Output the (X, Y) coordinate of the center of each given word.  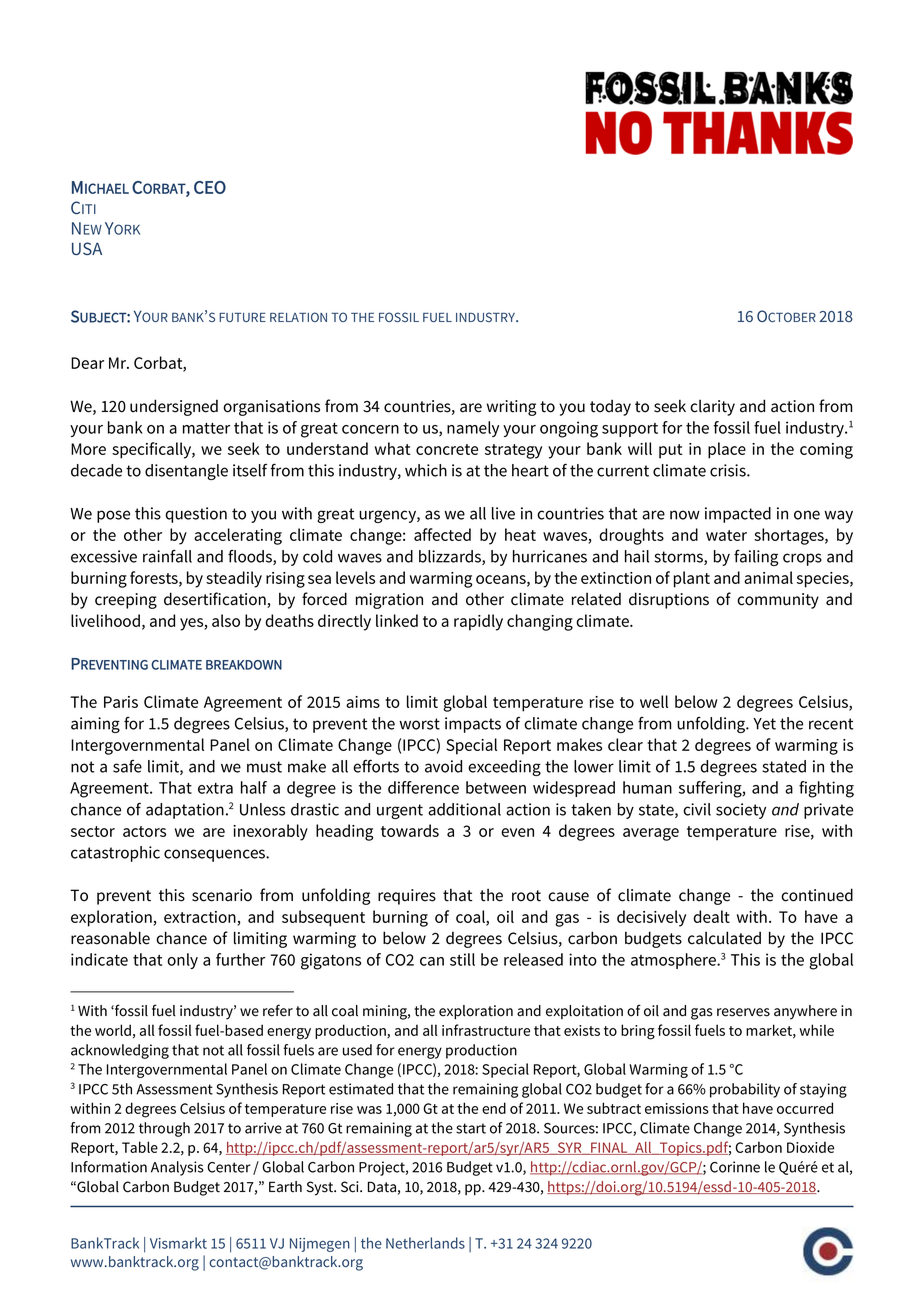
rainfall (167, 556)
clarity (712, 407)
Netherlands (425, 1243)
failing (756, 558)
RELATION (298, 317)
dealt (711, 916)
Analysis (177, 1168)
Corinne (735, 1167)
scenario (222, 895)
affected (442, 534)
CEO (210, 187)
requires (407, 897)
